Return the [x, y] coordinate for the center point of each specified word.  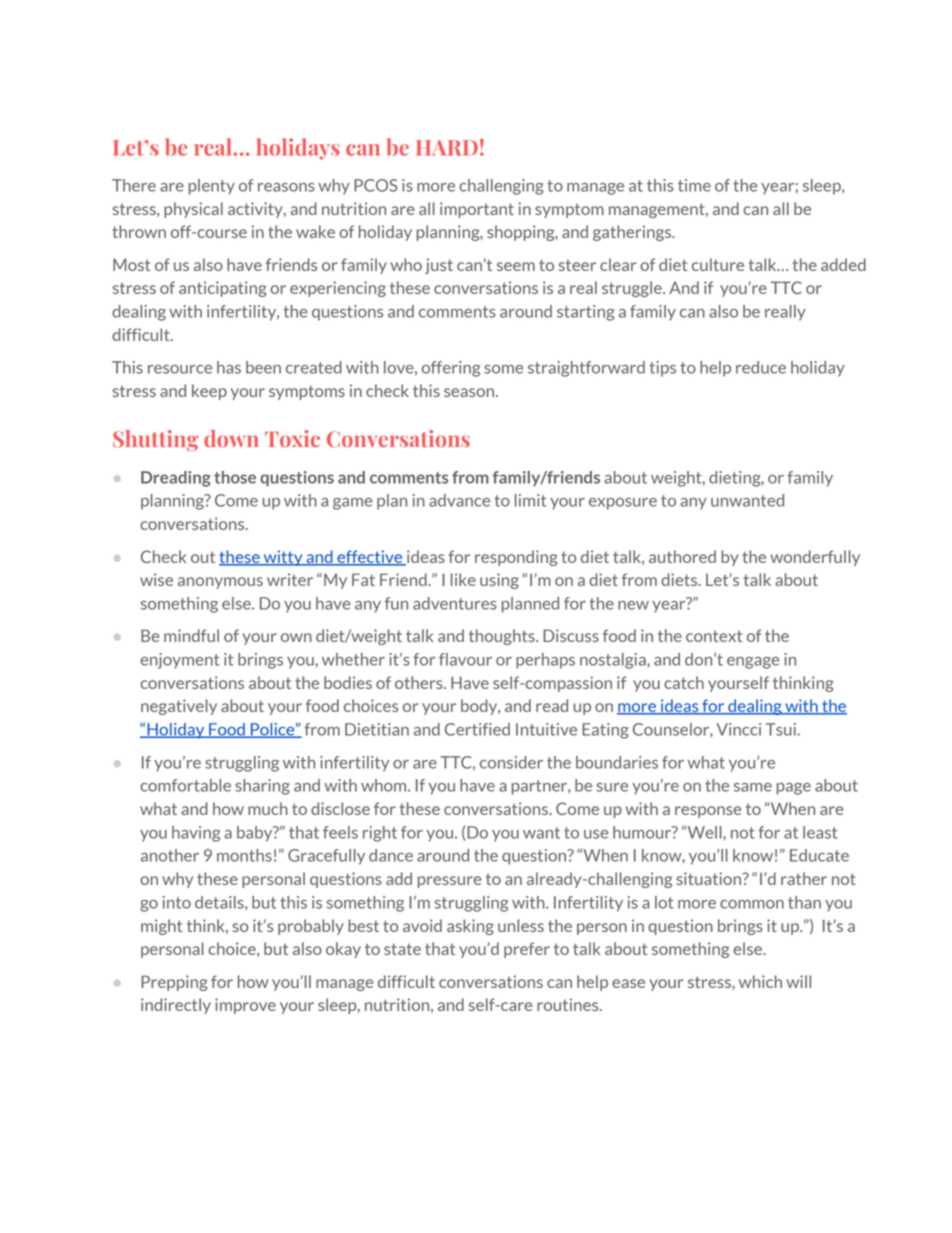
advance [459, 500]
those [235, 477]
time [694, 185]
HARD [447, 148]
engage [753, 663]
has [229, 367]
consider [511, 762]
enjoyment [179, 661]
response [708, 812]
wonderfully [815, 558]
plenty [212, 187]
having [196, 834]
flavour [465, 659]
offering [451, 369]
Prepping [174, 983]
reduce [761, 367]
